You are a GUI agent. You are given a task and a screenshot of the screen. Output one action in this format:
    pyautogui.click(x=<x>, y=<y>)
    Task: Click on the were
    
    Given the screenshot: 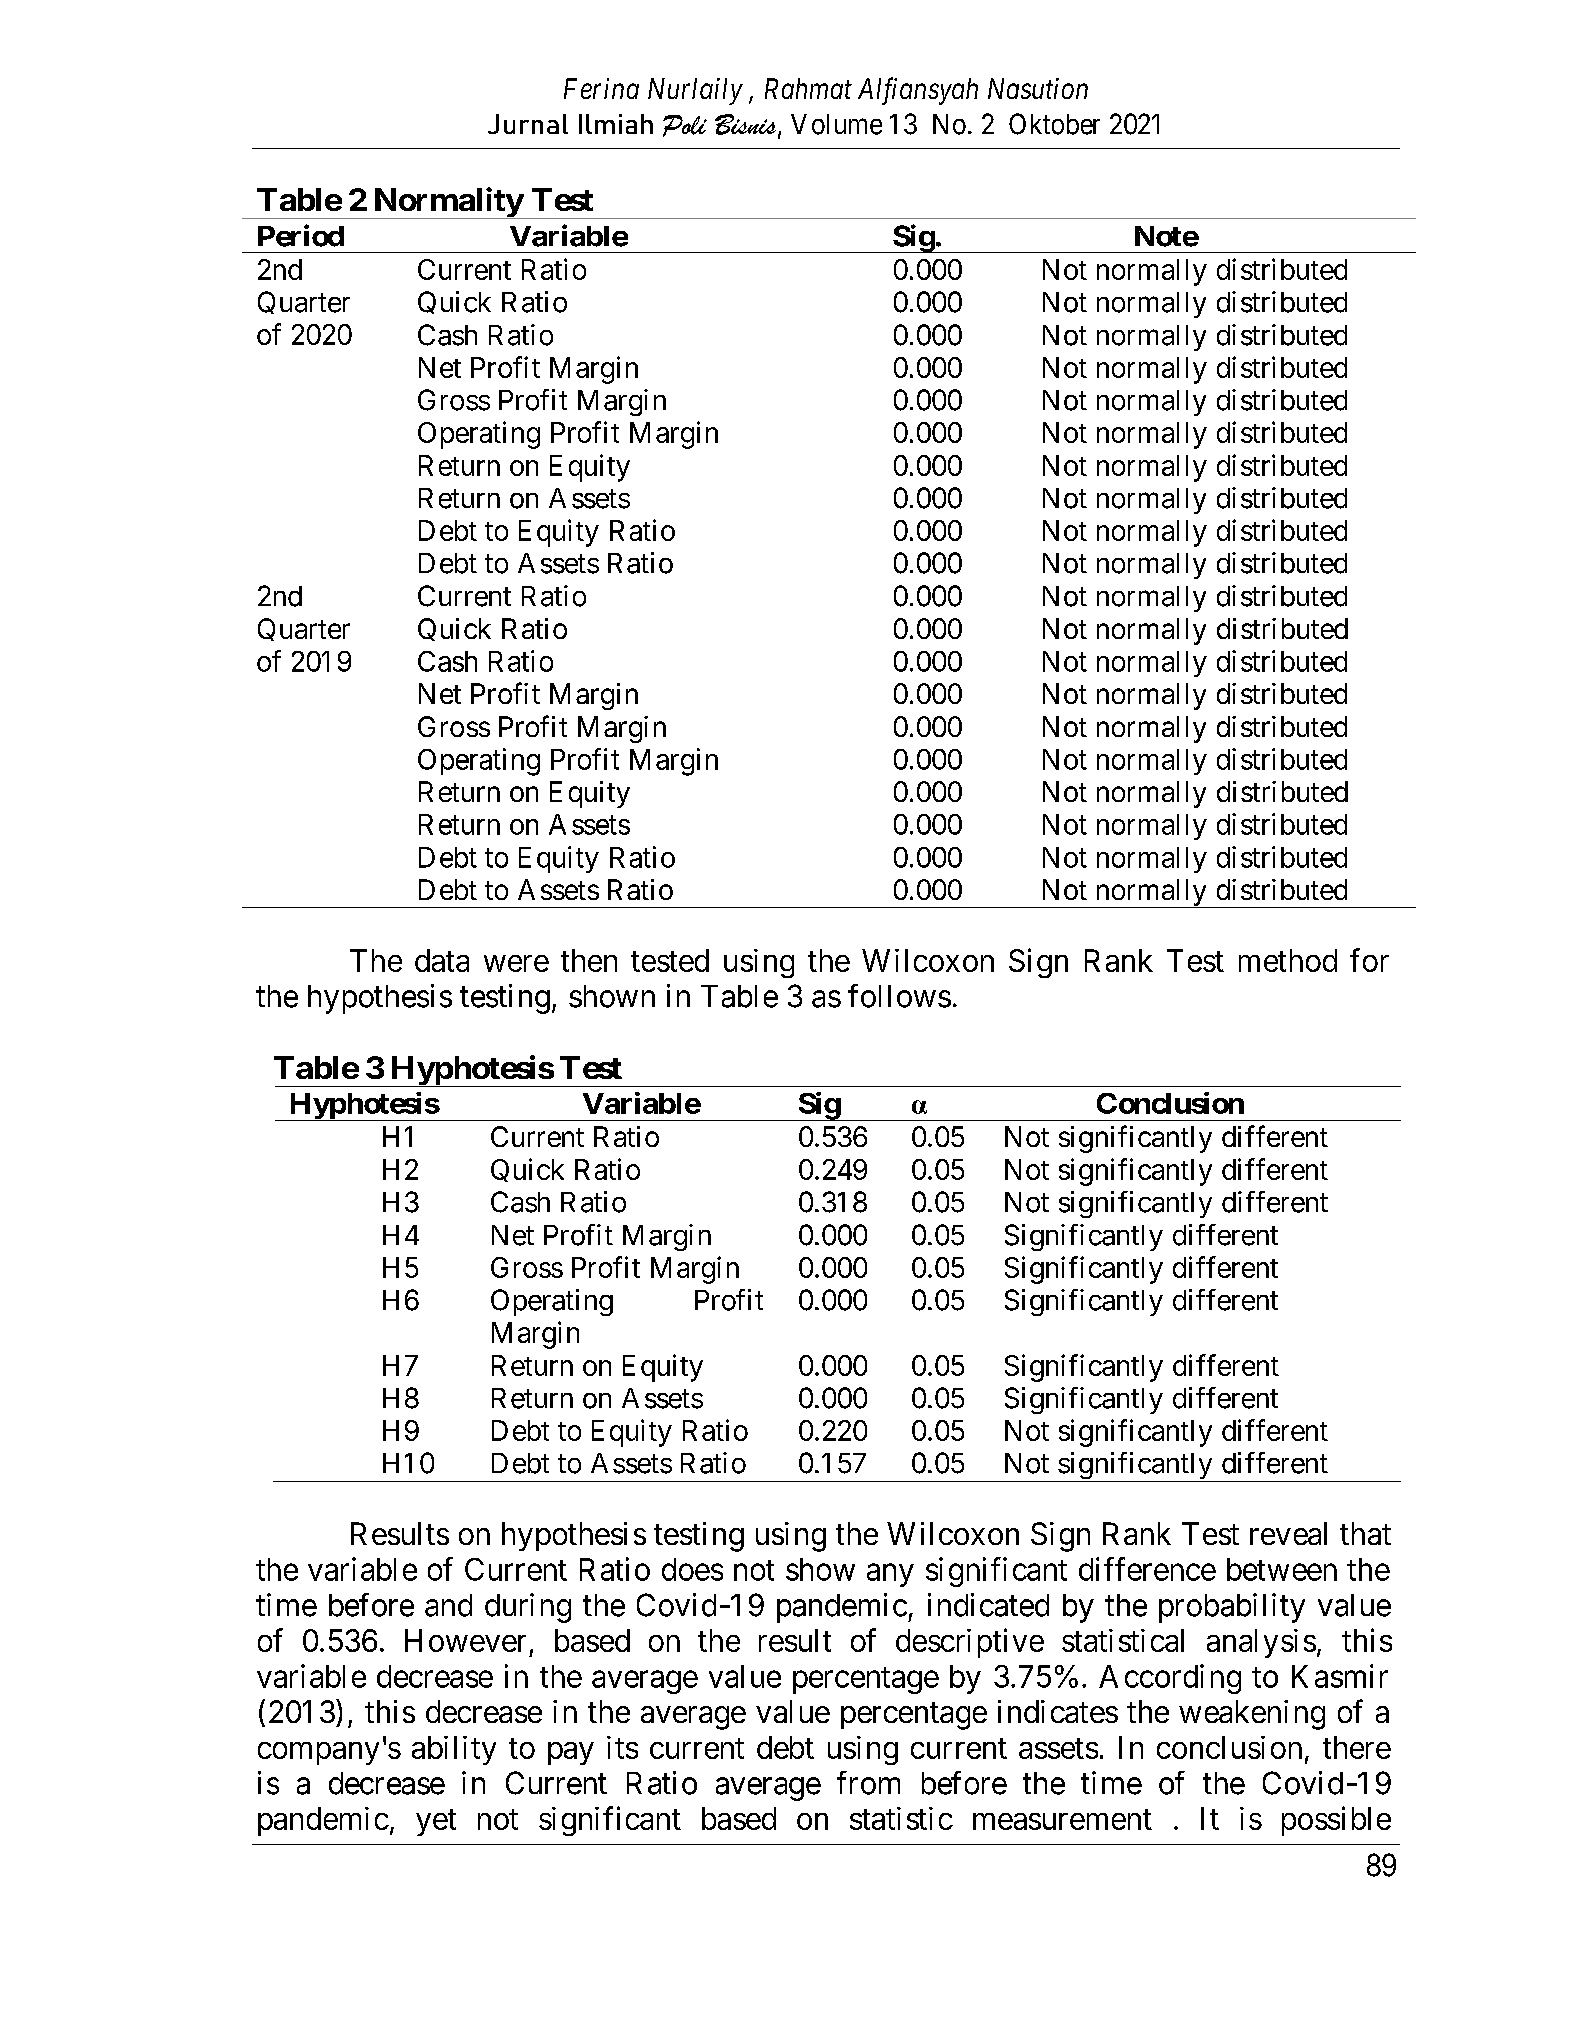 What is the action you would take?
    pyautogui.click(x=516, y=963)
